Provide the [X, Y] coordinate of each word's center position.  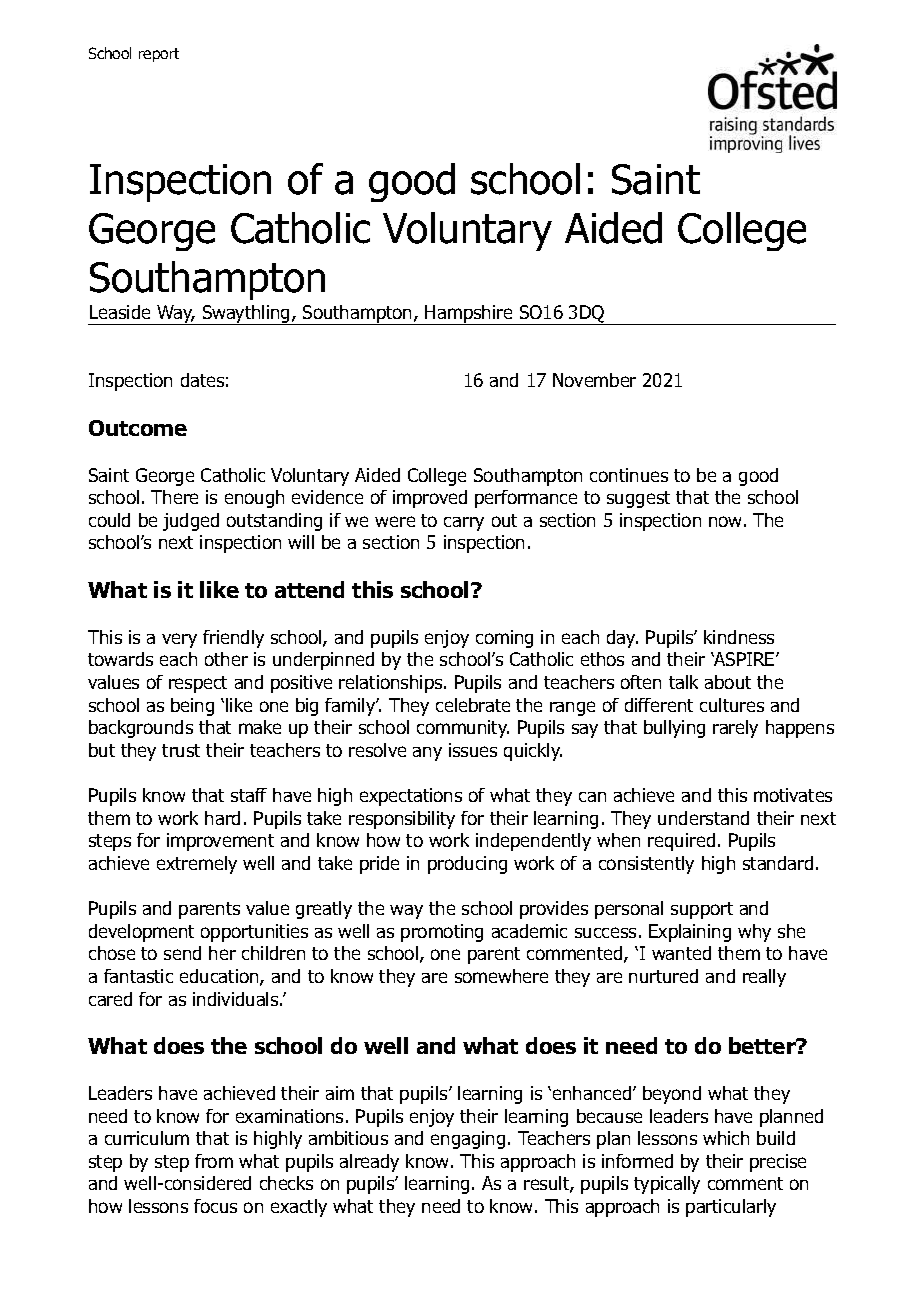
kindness [739, 637]
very [179, 640]
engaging [468, 1140]
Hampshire [469, 315]
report [159, 55]
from [214, 1161]
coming [504, 639]
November [594, 380]
